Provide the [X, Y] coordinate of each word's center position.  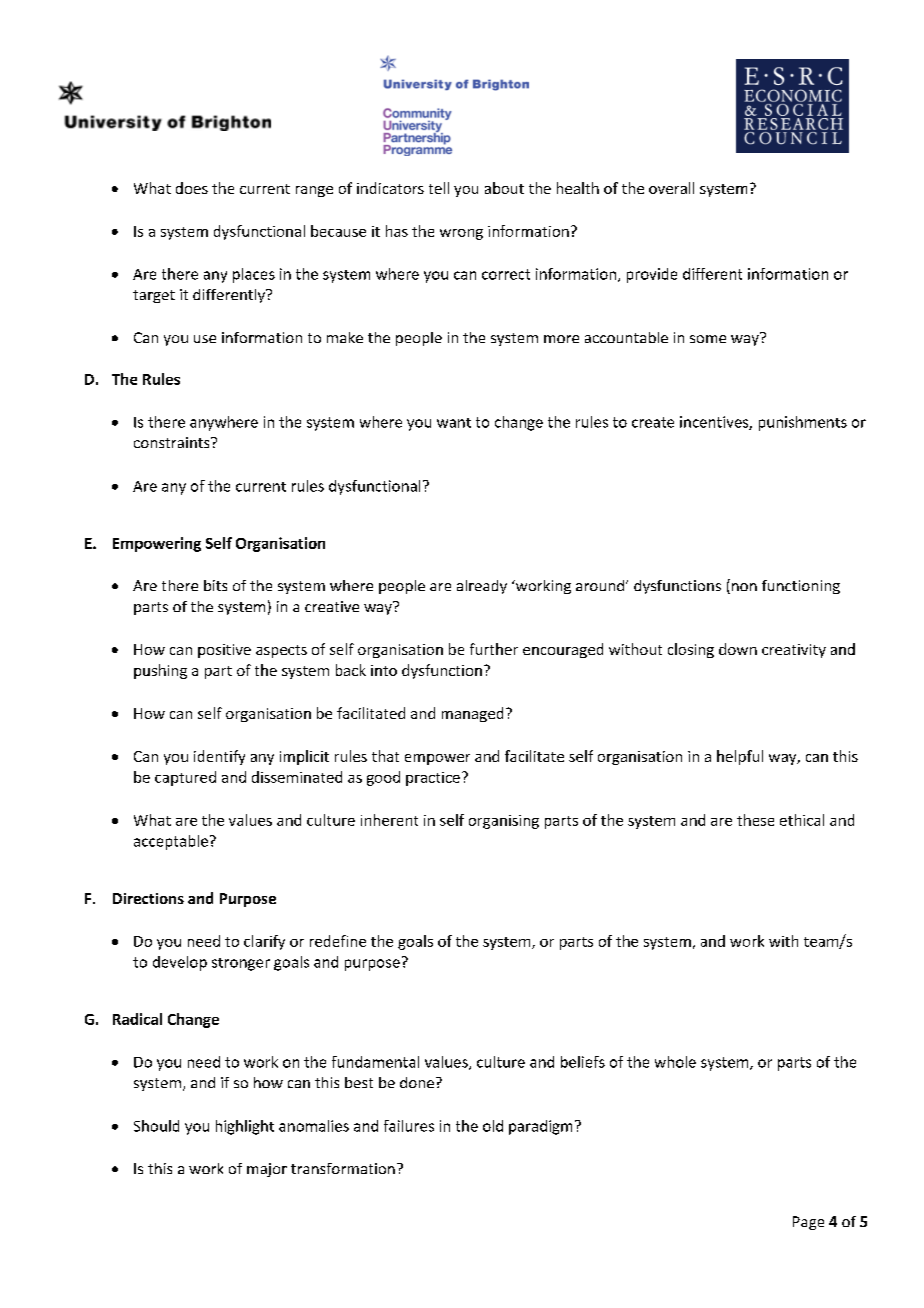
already [482, 587]
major [267, 1170]
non [744, 587]
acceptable [171, 842]
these [755, 820]
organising [504, 822]
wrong [461, 234]
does [192, 188]
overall [671, 188]
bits [215, 585]
